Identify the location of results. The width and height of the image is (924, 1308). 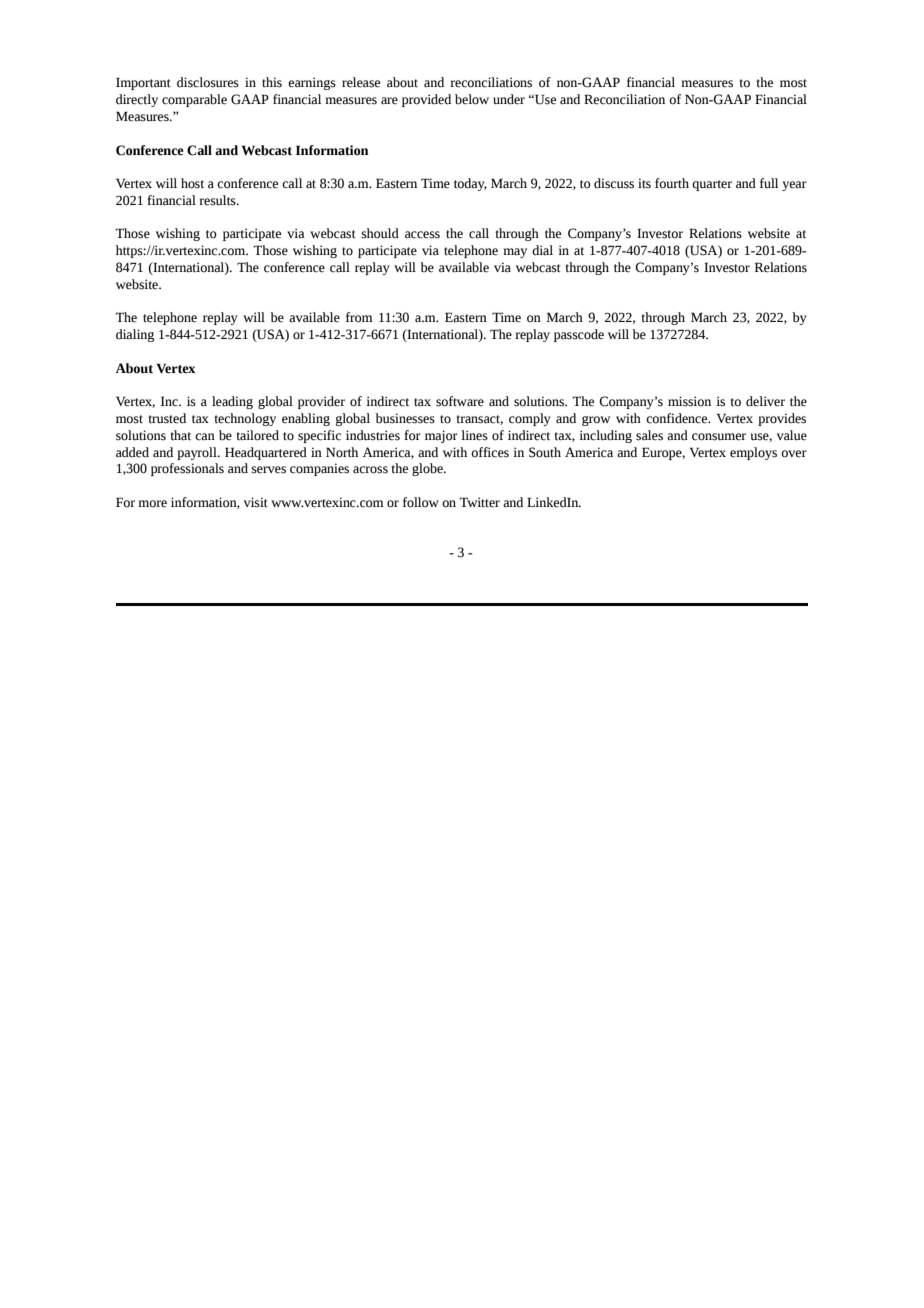
(218, 200).
